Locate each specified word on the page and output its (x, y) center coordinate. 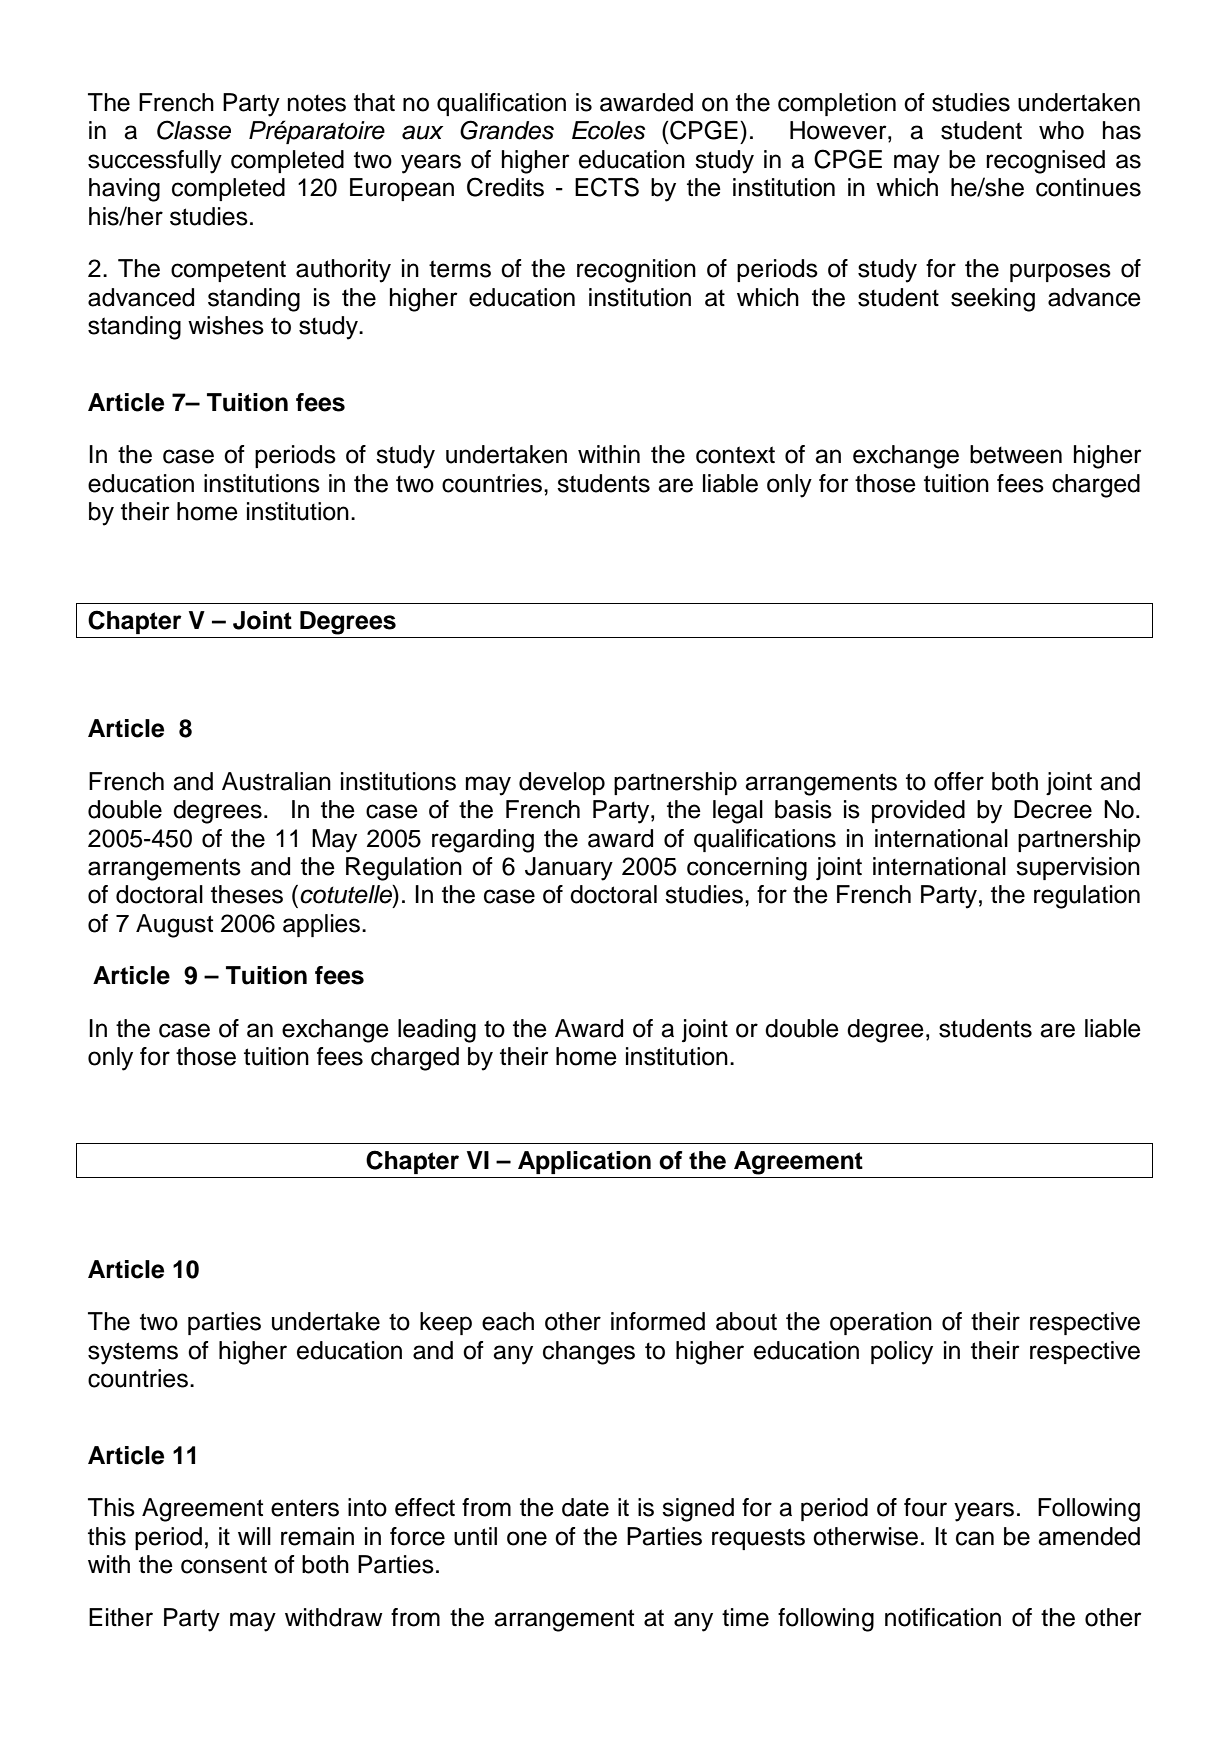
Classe (194, 130)
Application (584, 1162)
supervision (1078, 868)
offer (959, 781)
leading (437, 1031)
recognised (1045, 162)
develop (562, 783)
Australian (276, 781)
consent (224, 1565)
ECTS (607, 187)
